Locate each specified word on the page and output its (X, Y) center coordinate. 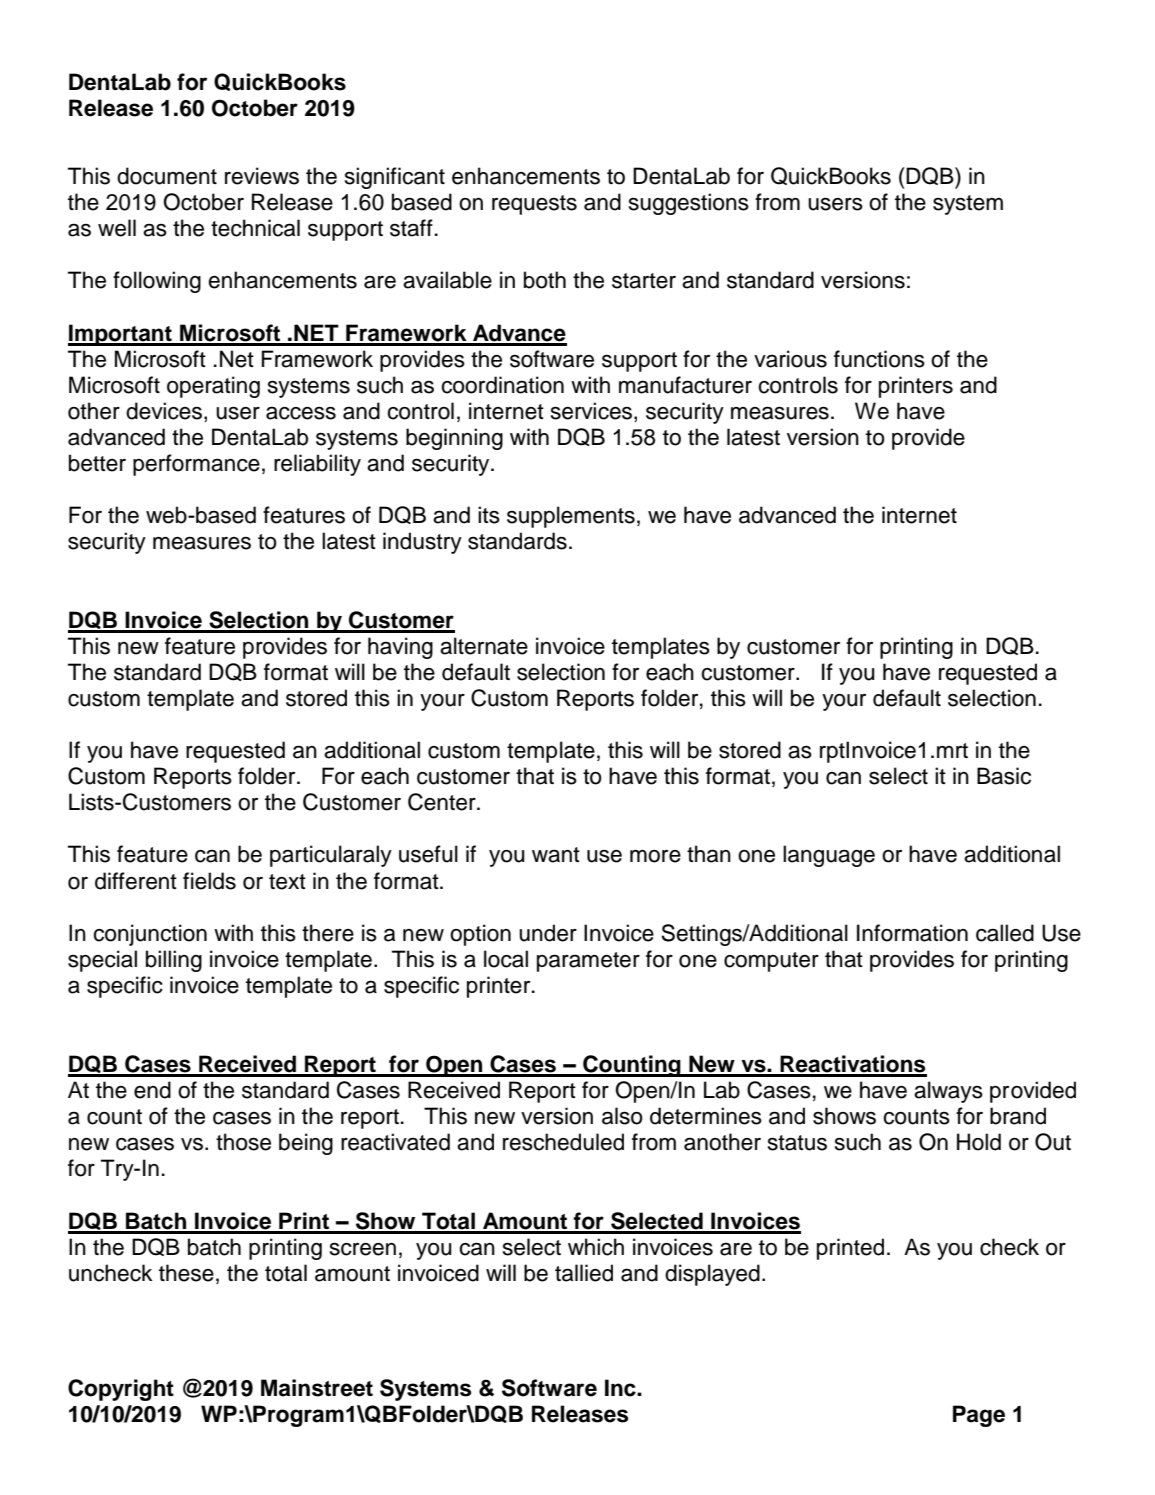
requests (534, 205)
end (152, 1090)
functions (879, 359)
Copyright (121, 1390)
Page (979, 1416)
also (622, 1116)
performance (196, 465)
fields (209, 881)
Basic (1004, 776)
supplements (571, 517)
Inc (621, 1388)
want (556, 855)
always (948, 1092)
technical (255, 228)
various (790, 359)
